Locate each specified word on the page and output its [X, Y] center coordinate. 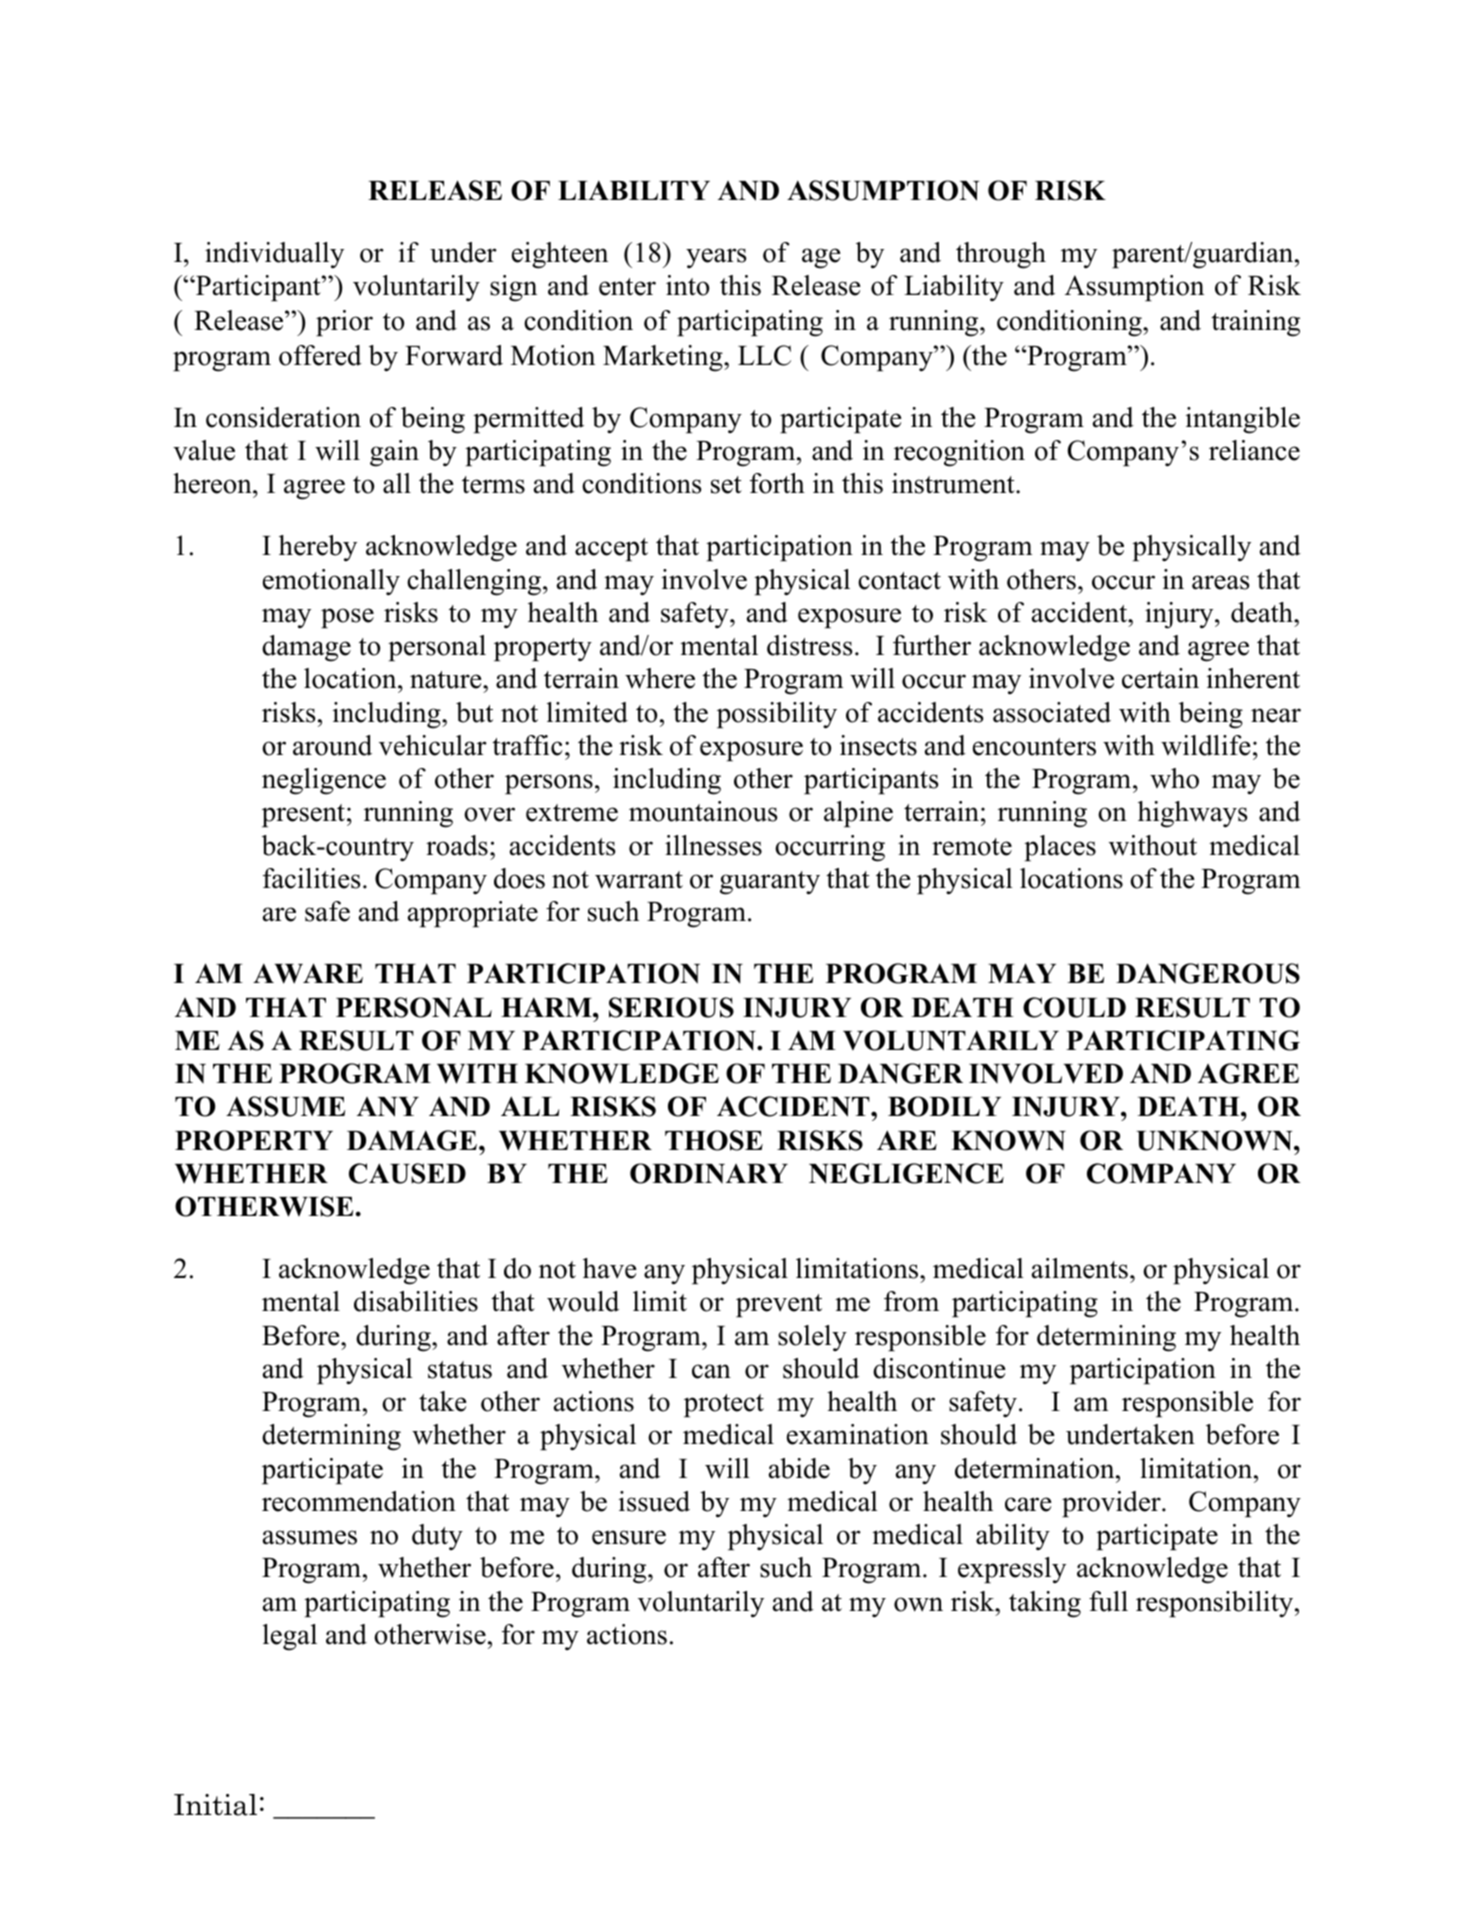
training [1255, 323]
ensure [629, 1537]
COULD [1074, 1007]
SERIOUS [671, 1007]
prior [344, 323]
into [687, 285]
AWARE [308, 973]
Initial [215, 1805]
